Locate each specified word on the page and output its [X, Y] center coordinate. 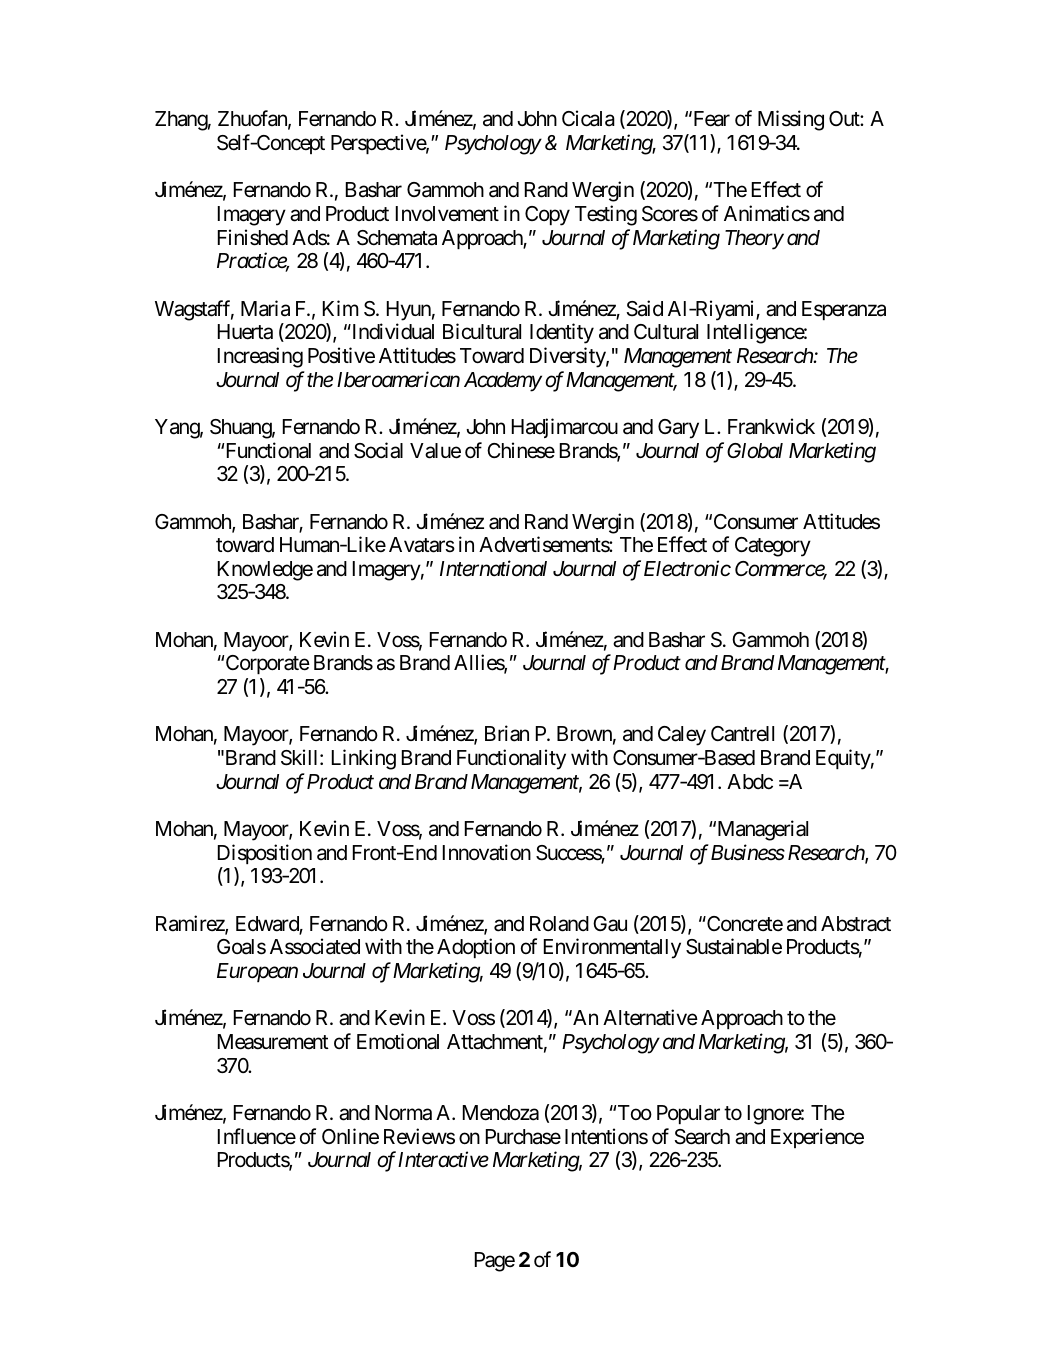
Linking [364, 759]
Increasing [260, 357]
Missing [791, 120]
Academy [503, 382]
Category [773, 547]
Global [755, 451]
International [493, 568]
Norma [403, 1113]
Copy [547, 216]
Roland [559, 924]
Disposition [265, 854]
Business [748, 852]
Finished [253, 237]
